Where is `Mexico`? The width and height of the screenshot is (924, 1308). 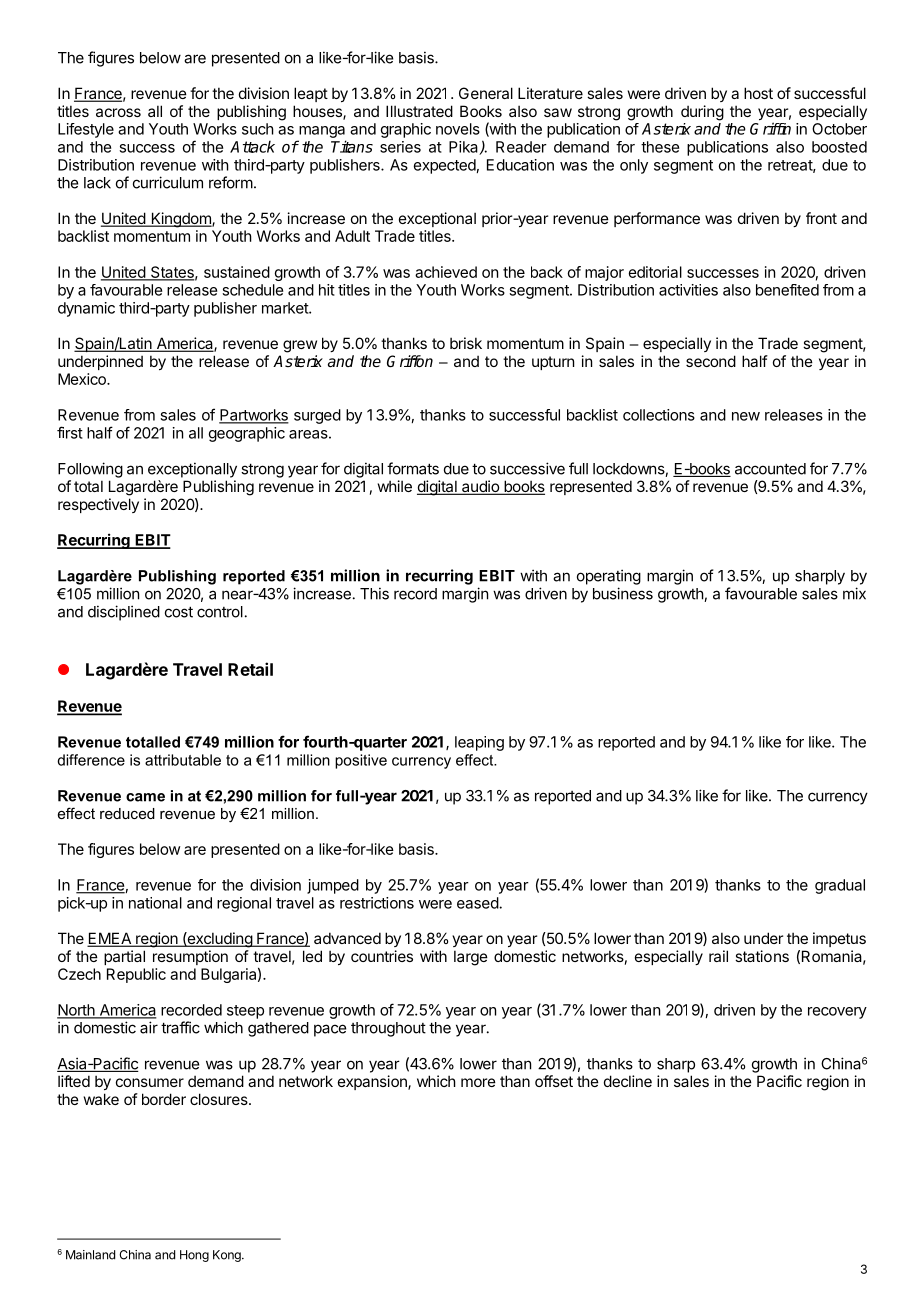
Mexico is located at coordinates (83, 379).
